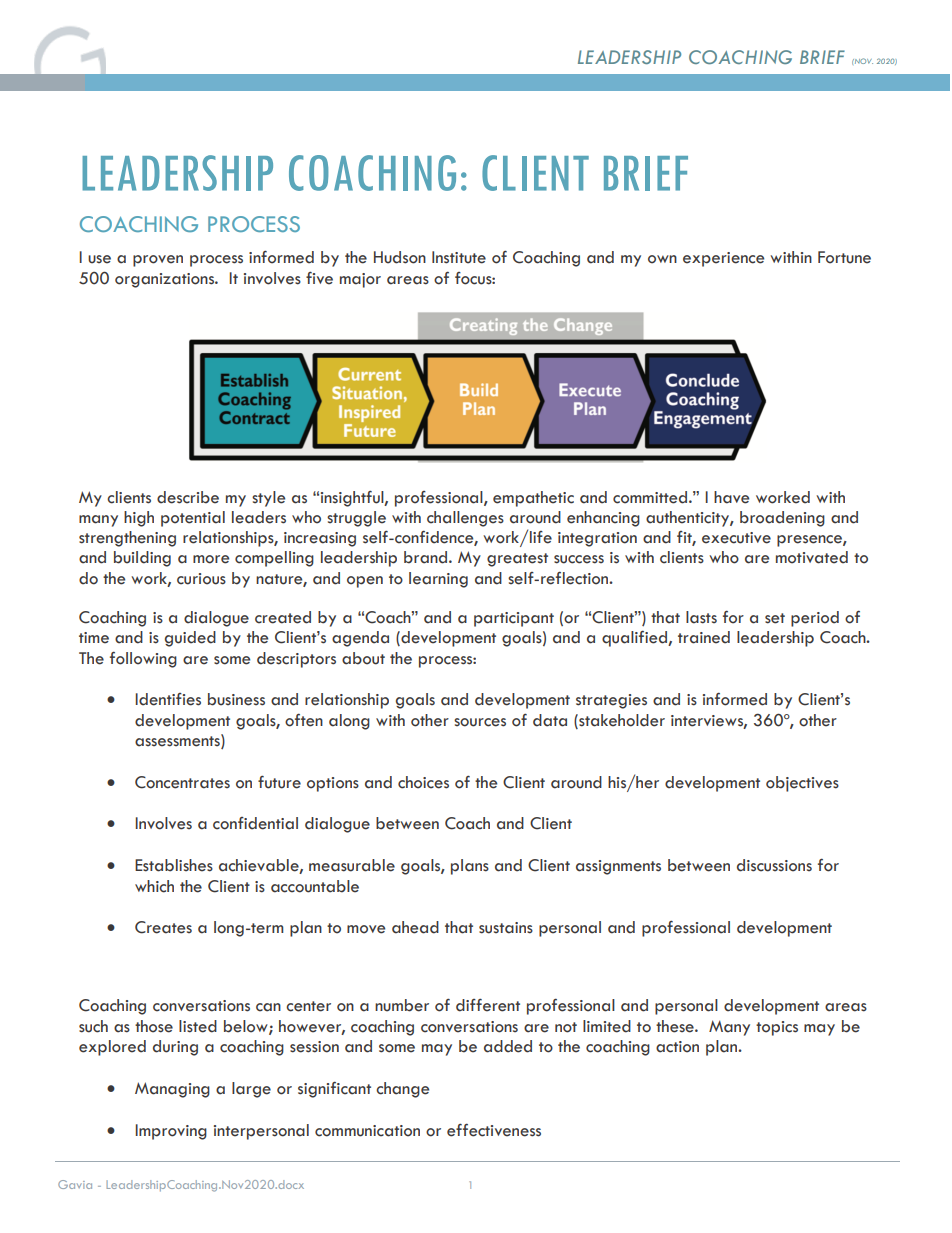 This document has height=1233, width=952. I want to click on Institute, so click(459, 257).
